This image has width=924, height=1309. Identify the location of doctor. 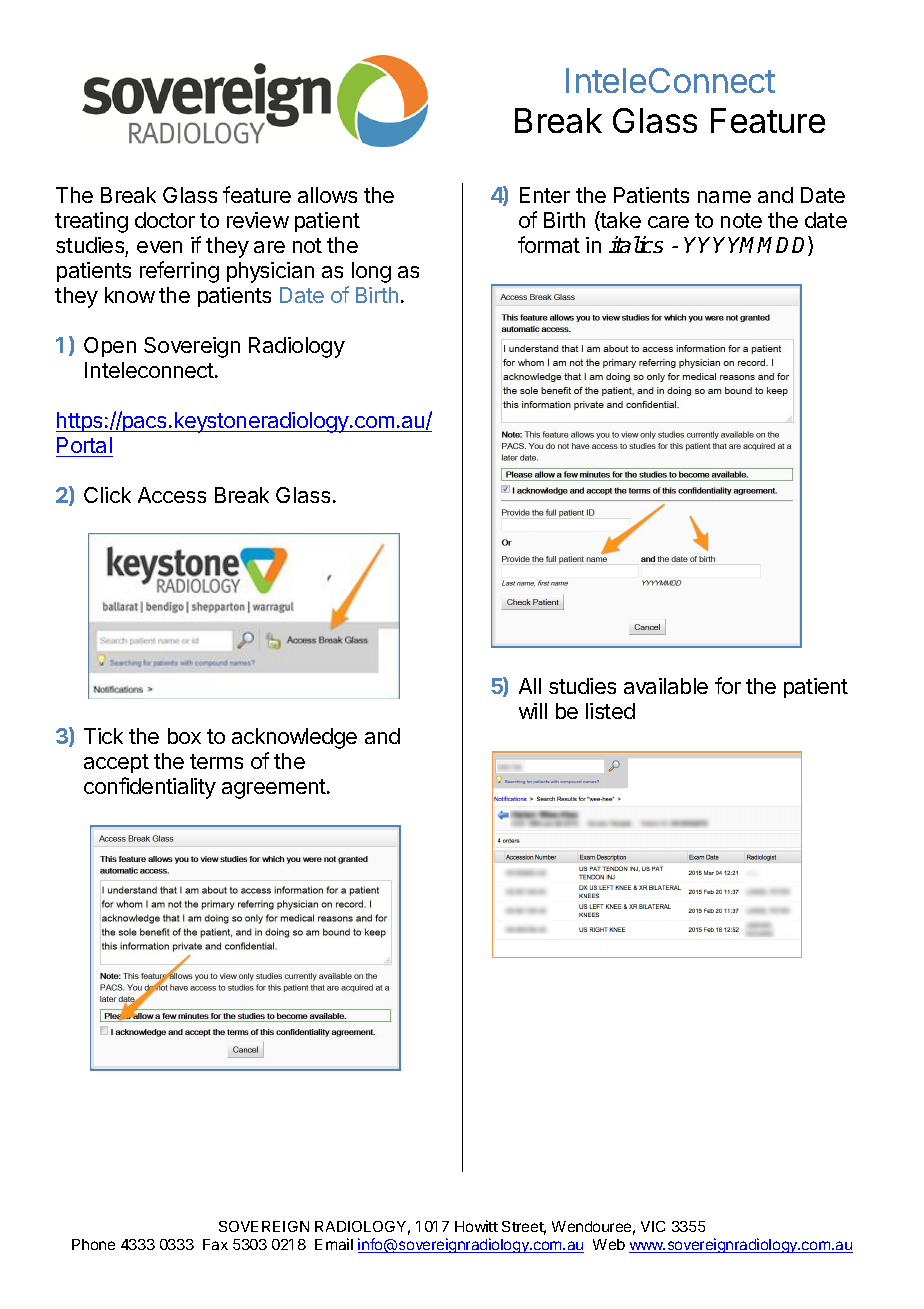
(165, 220).
